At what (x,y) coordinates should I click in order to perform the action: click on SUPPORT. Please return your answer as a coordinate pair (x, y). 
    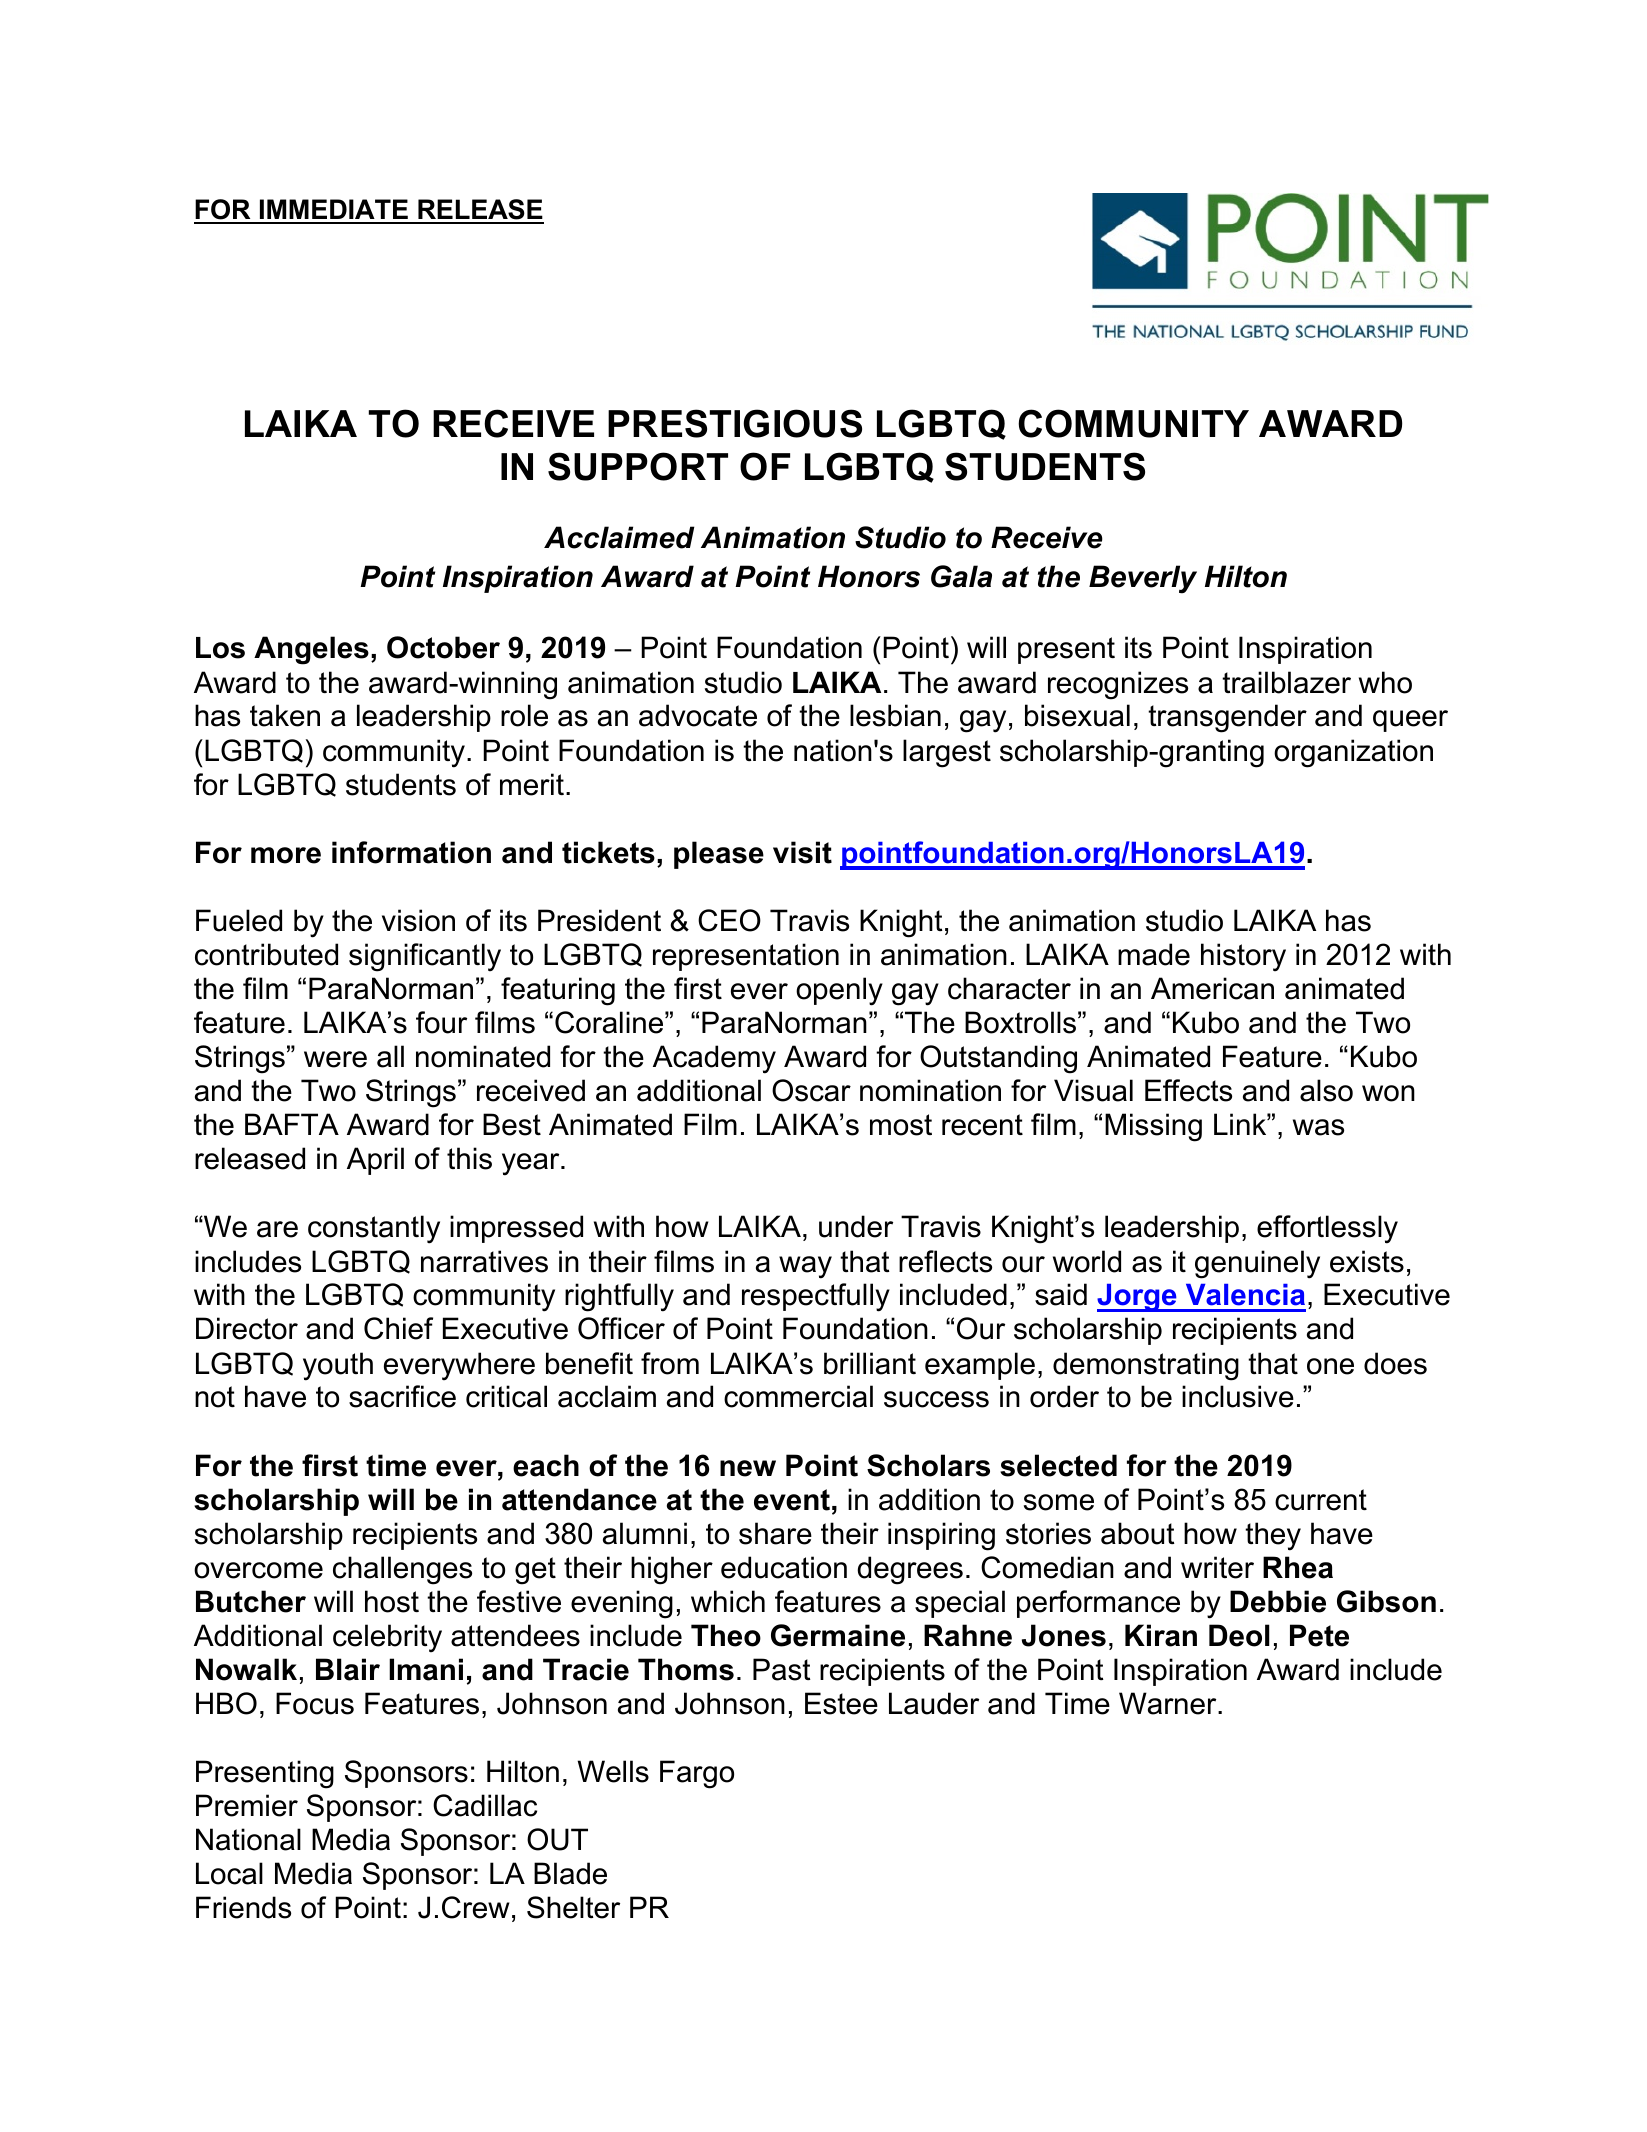
    Looking at the image, I should click on (638, 466).
